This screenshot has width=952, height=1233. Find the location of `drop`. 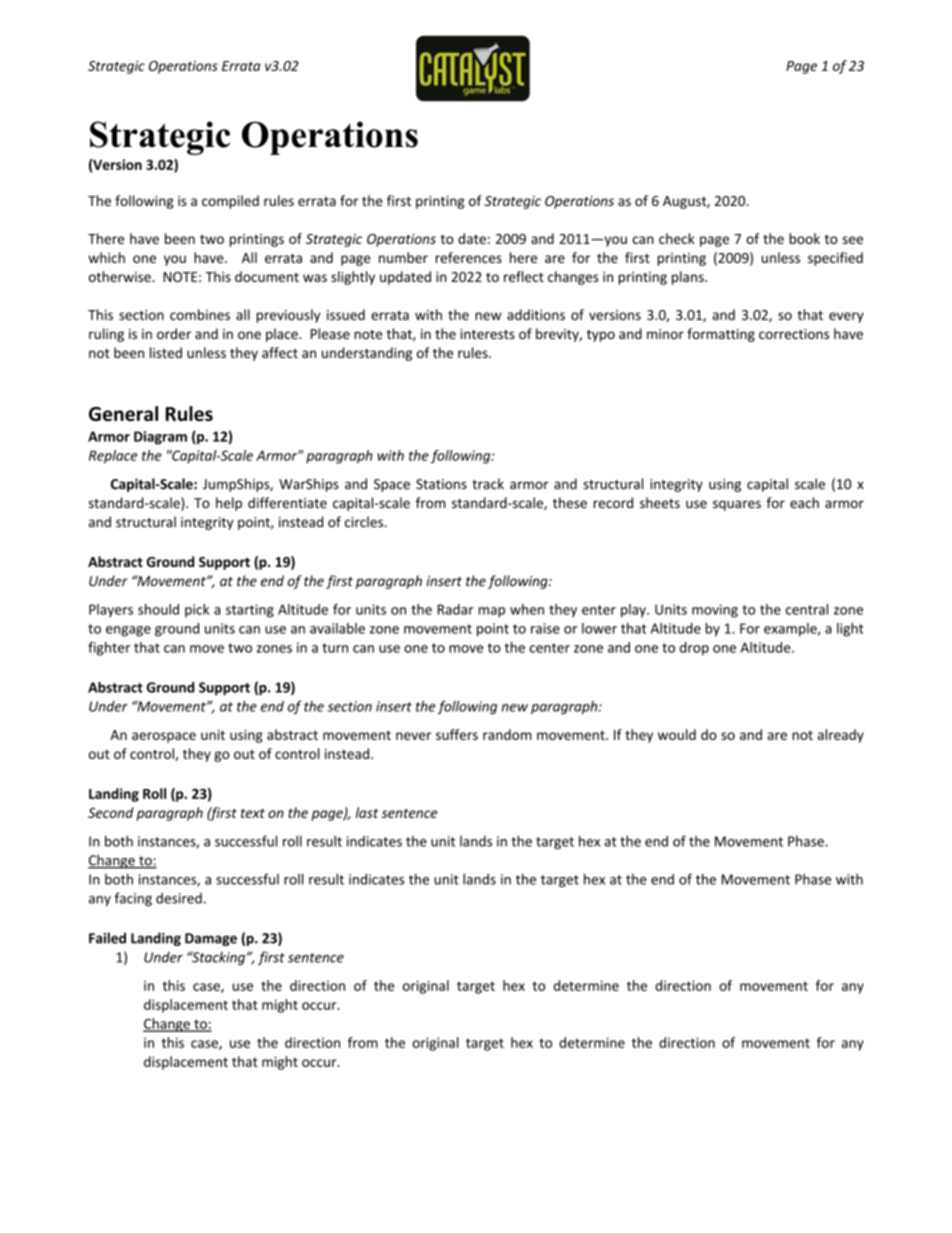

drop is located at coordinates (694, 649).
